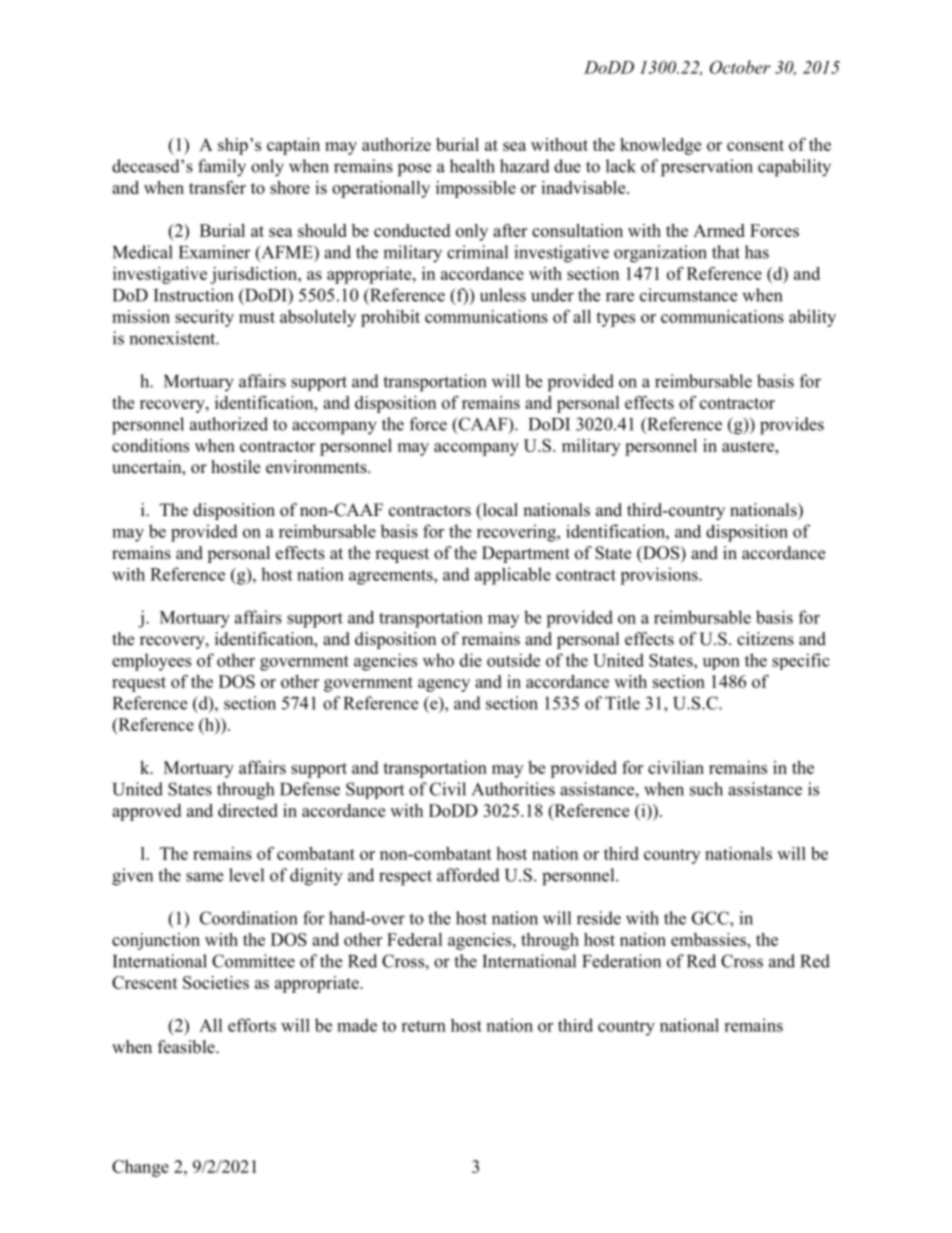 The width and height of the image is (952, 1233). Describe the element at coordinates (423, 1026) in the image. I see `return` at that location.
